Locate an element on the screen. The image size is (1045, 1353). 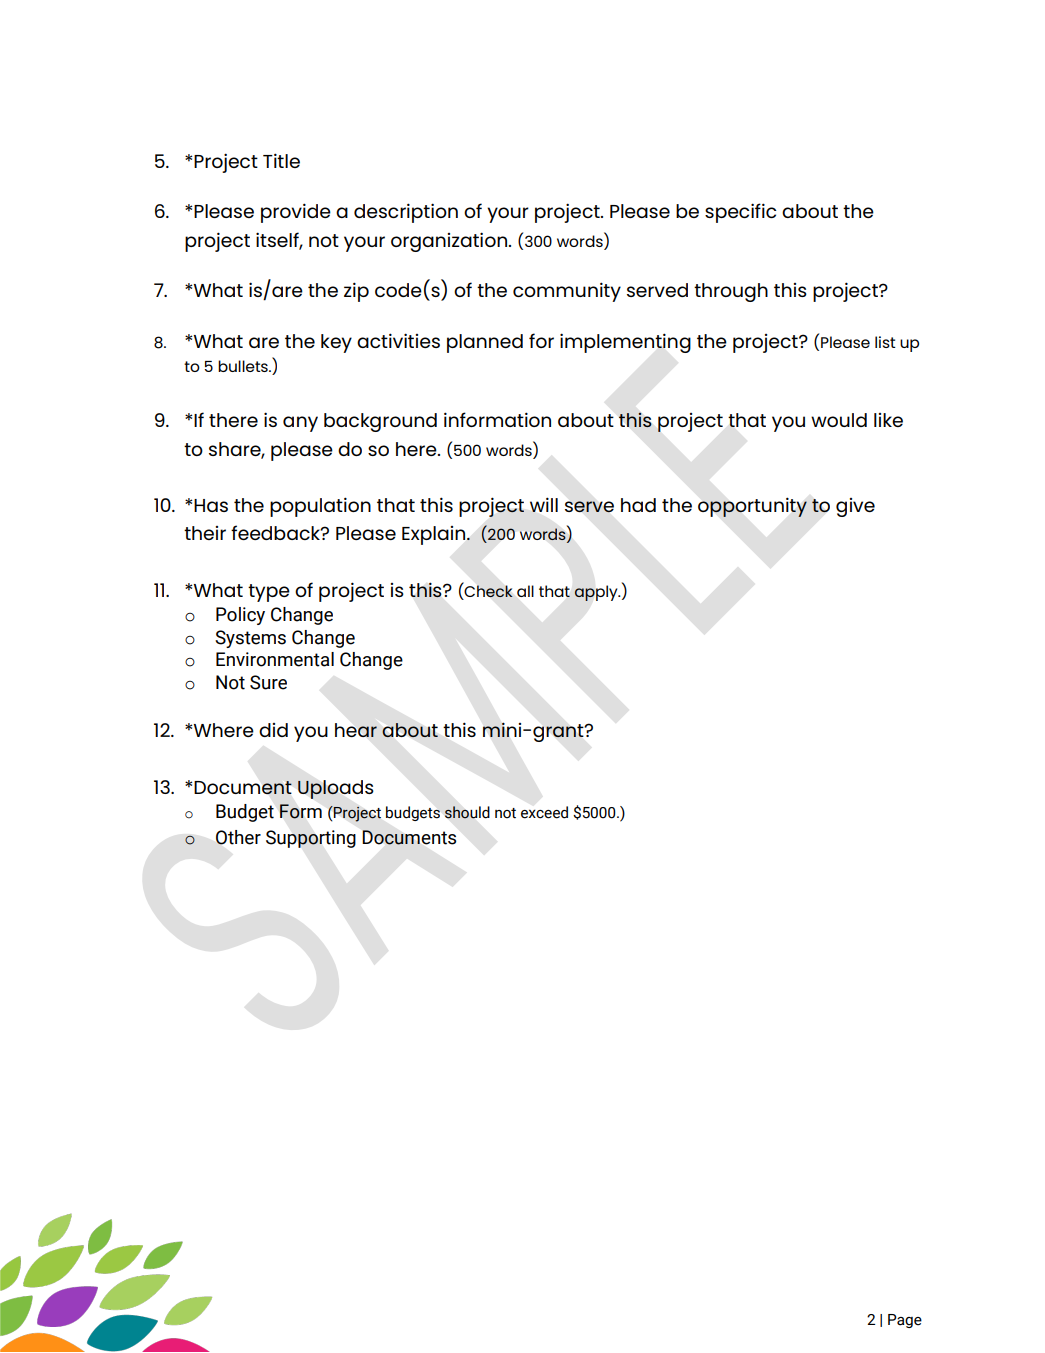
will is located at coordinates (544, 504).
